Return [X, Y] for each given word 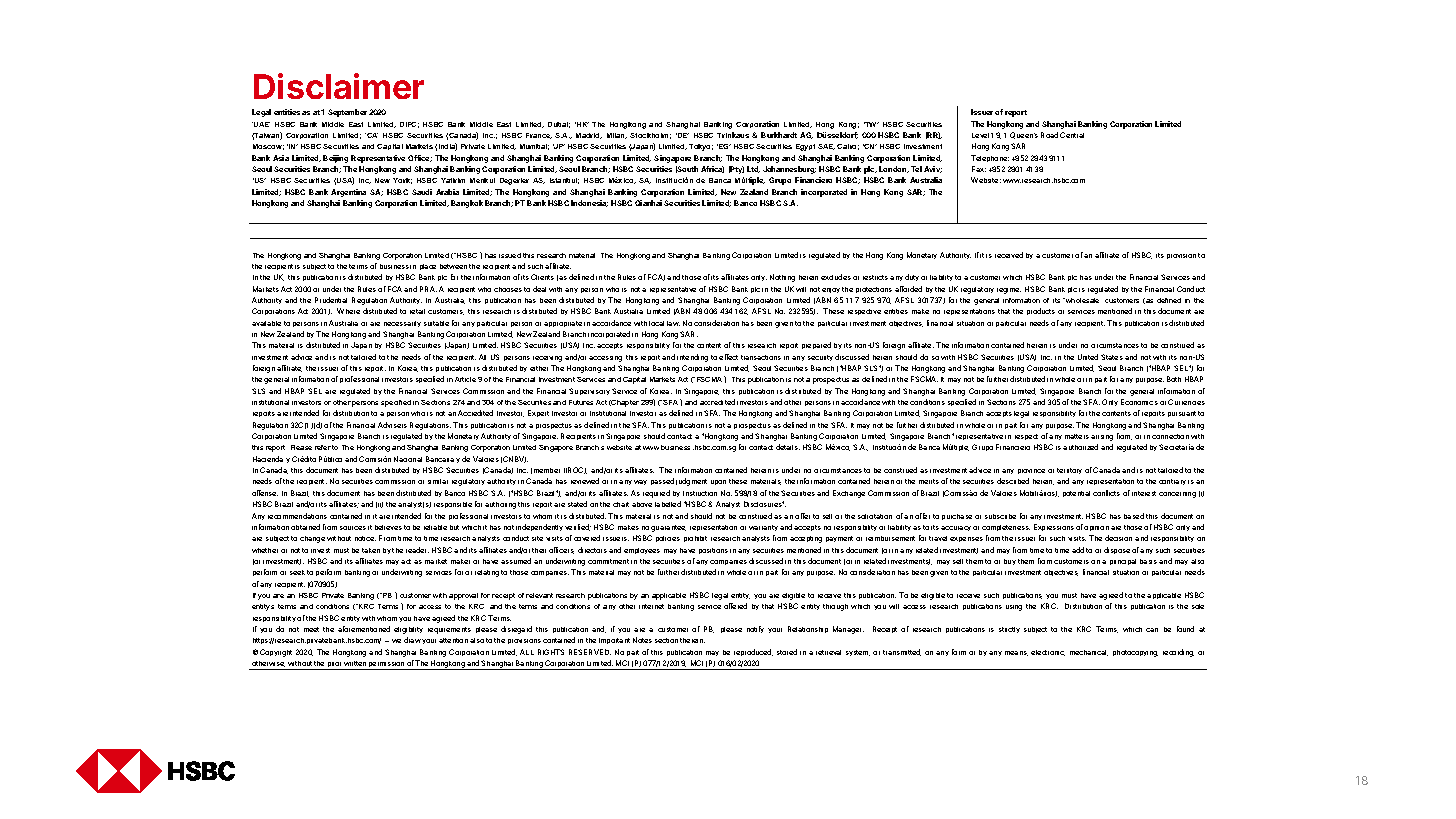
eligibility [408, 630]
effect [728, 357]
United [1088, 357]
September [347, 113]
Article [465, 379]
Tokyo [701, 147]
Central [1072, 135]
